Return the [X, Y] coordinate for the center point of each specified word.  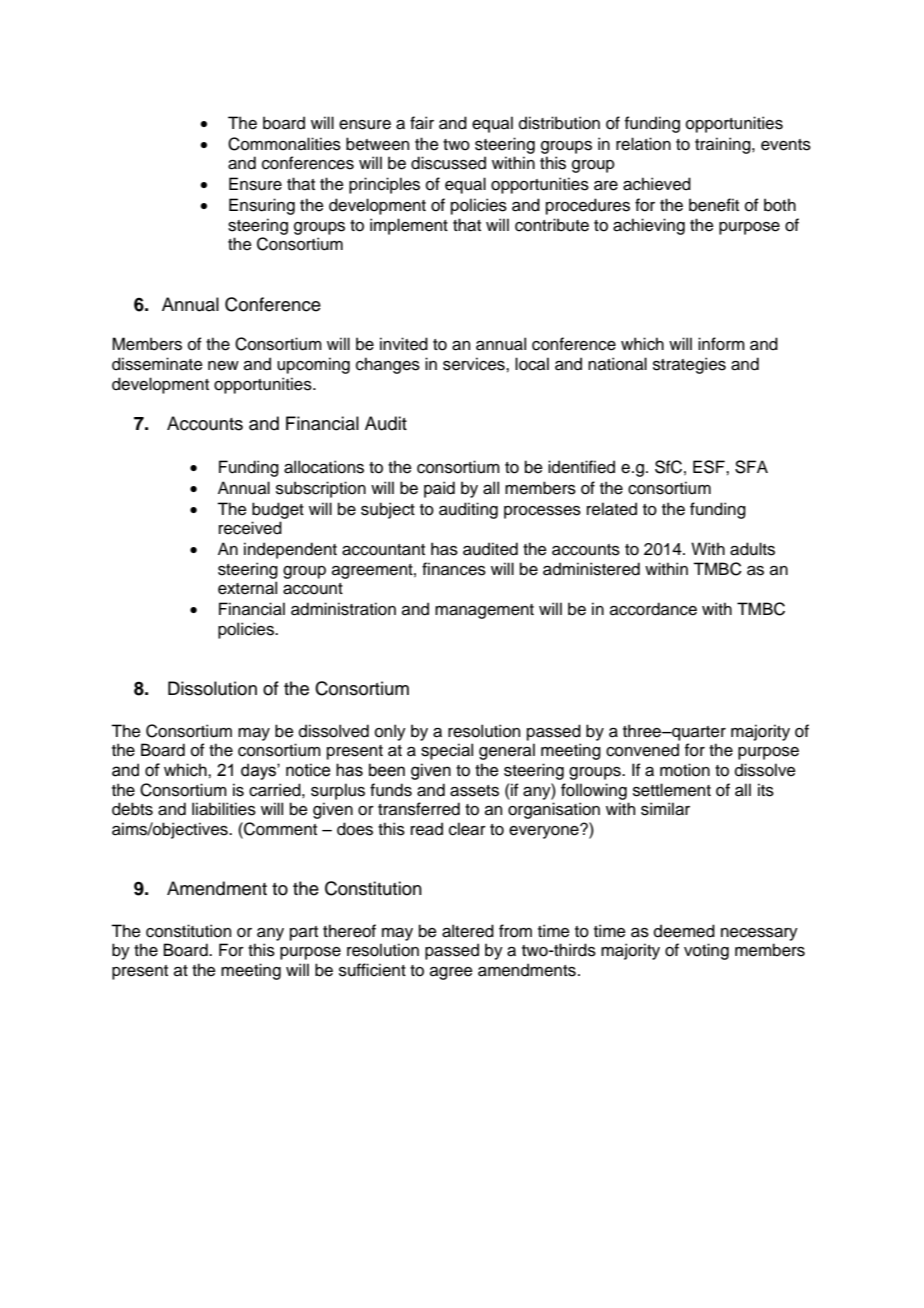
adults [752, 549]
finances [454, 569]
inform [721, 344]
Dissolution [212, 688]
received [250, 528]
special [447, 751]
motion [685, 770]
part [304, 933]
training [724, 145]
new [223, 366]
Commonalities [284, 144]
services [475, 364]
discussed [448, 163]
